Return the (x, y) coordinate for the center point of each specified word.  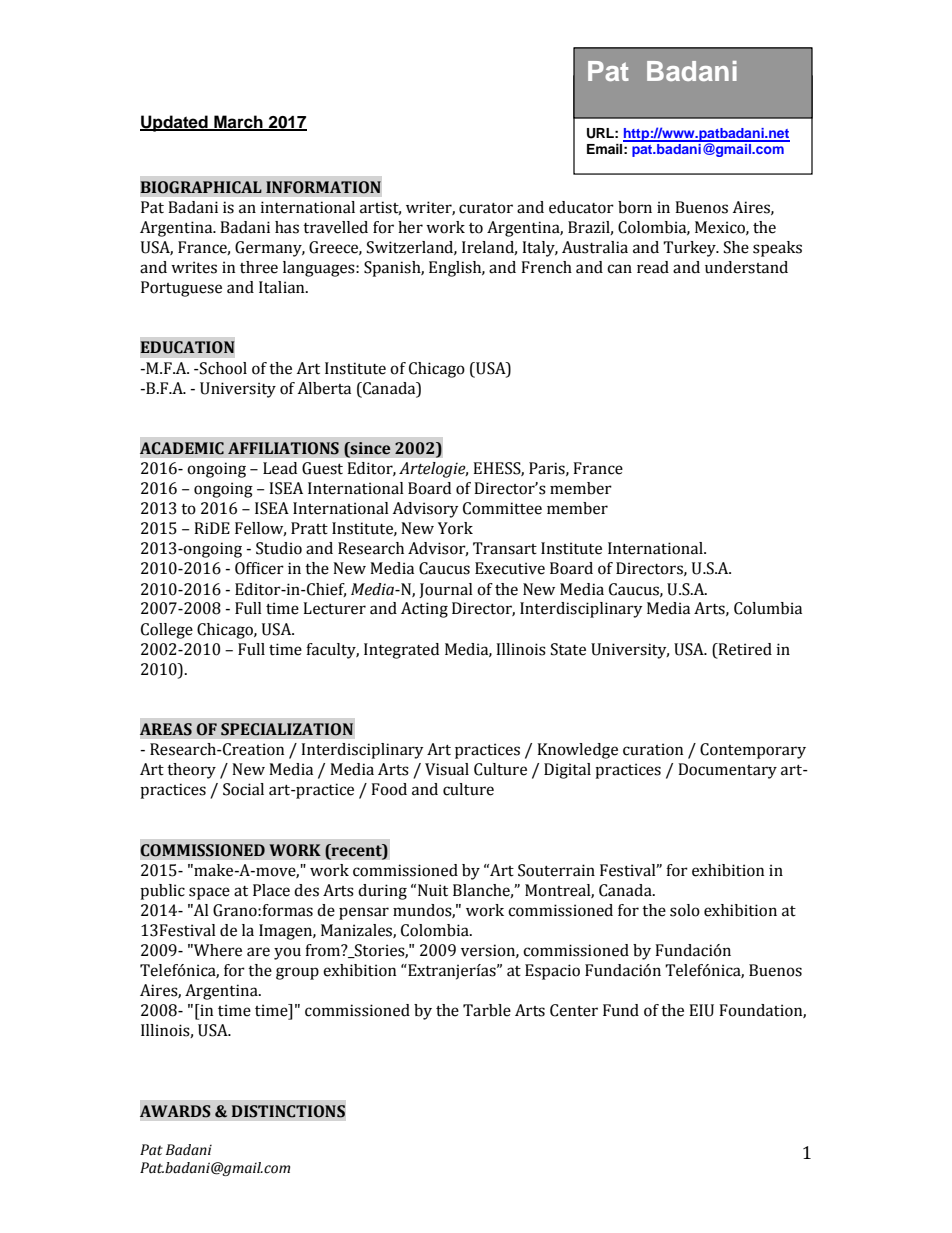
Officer (259, 568)
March (238, 122)
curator (486, 208)
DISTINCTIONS (288, 1111)
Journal (446, 590)
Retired (744, 649)
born (635, 207)
